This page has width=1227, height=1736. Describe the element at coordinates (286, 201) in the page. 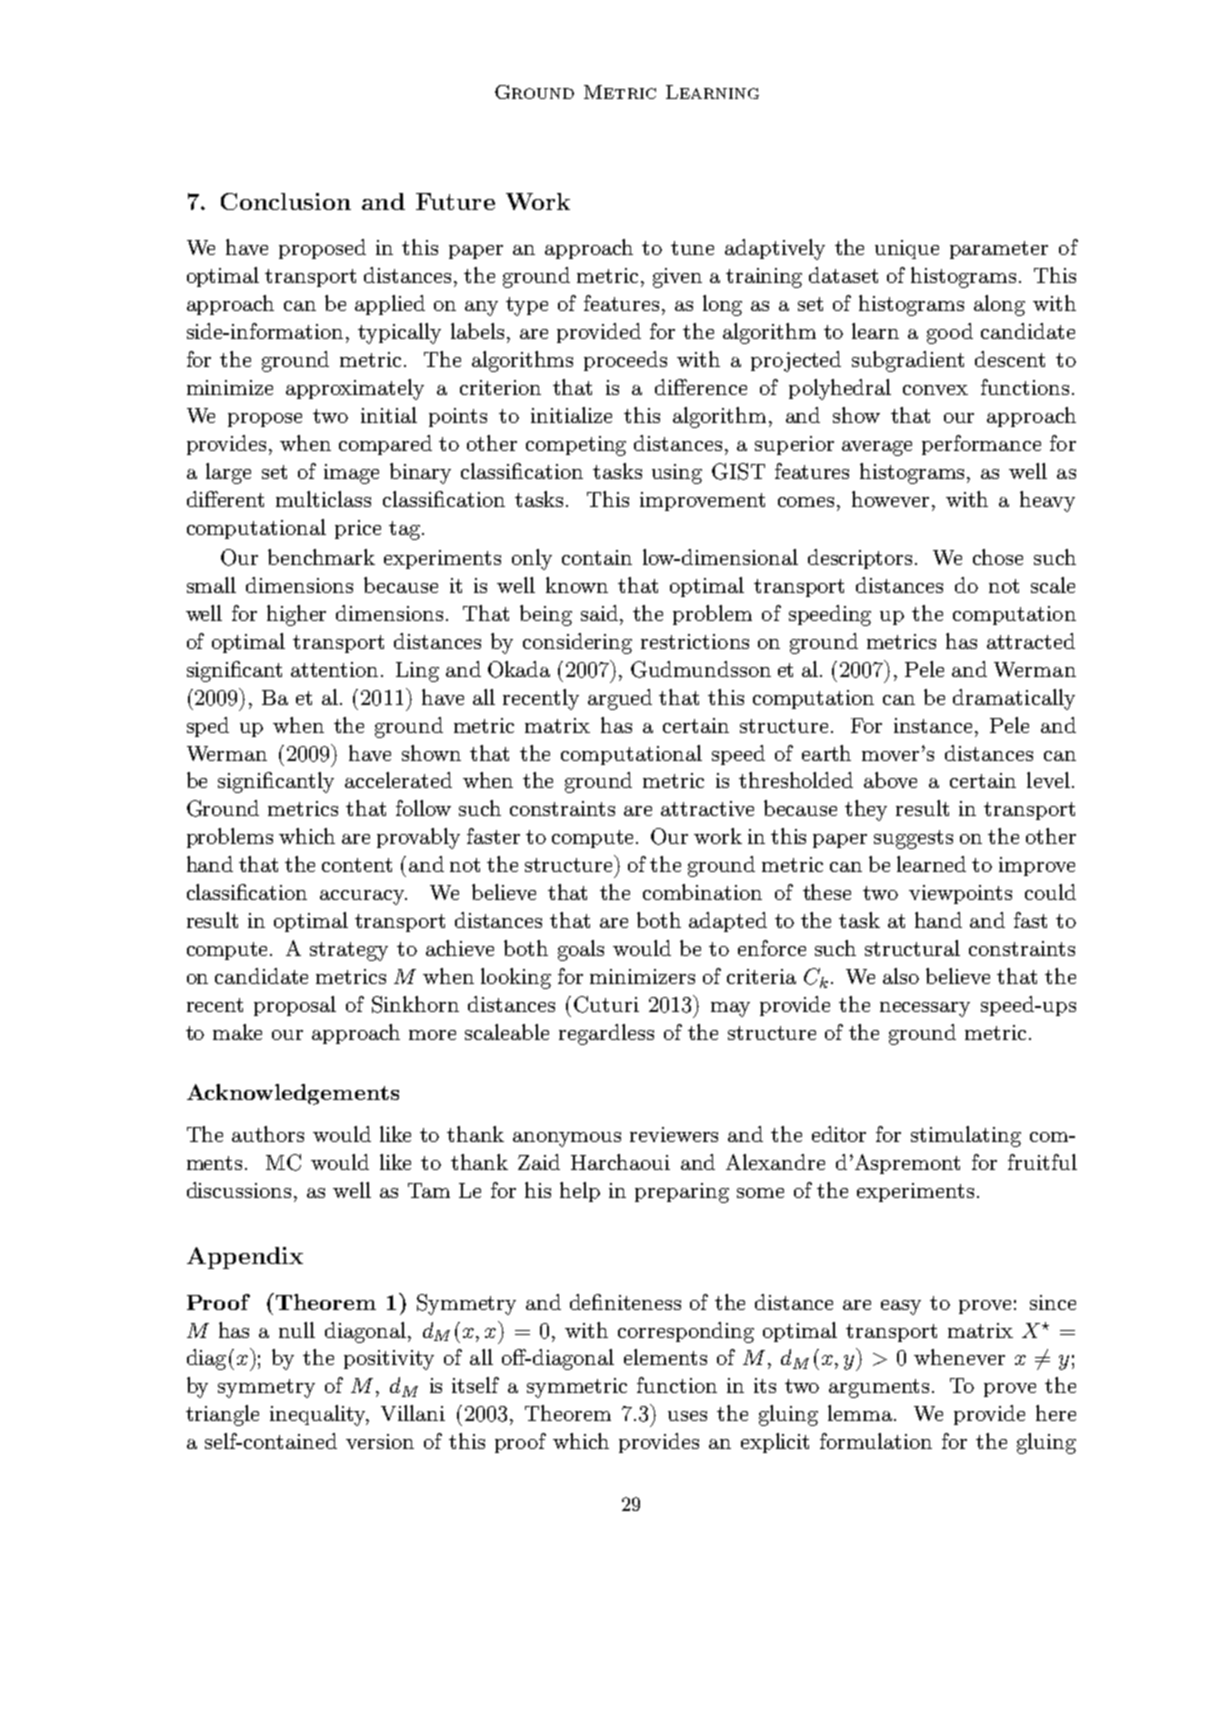

I see `Conclusion` at that location.
